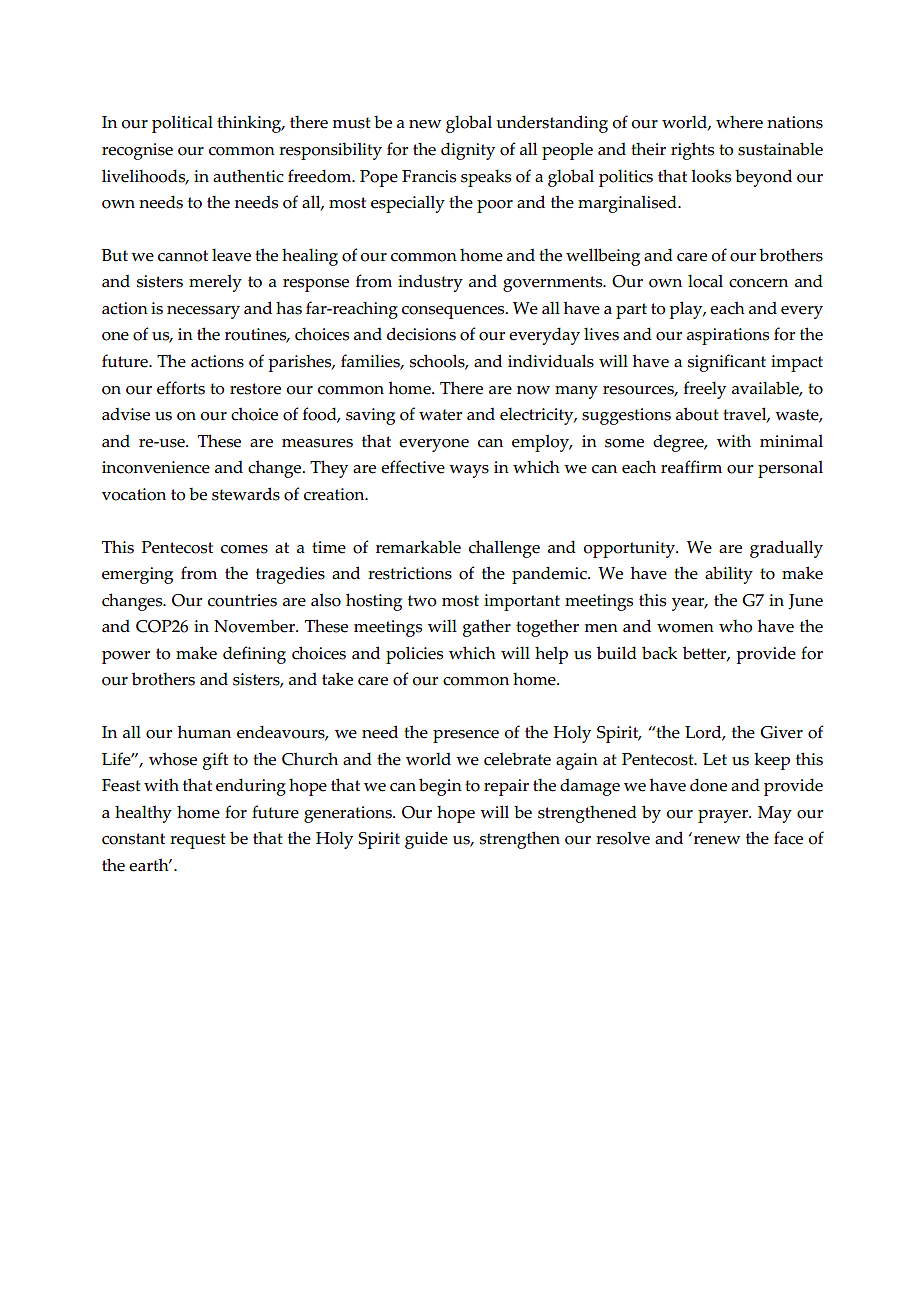 Image resolution: width=924 pixels, height=1308 pixels. I want to click on political, so click(182, 124).
